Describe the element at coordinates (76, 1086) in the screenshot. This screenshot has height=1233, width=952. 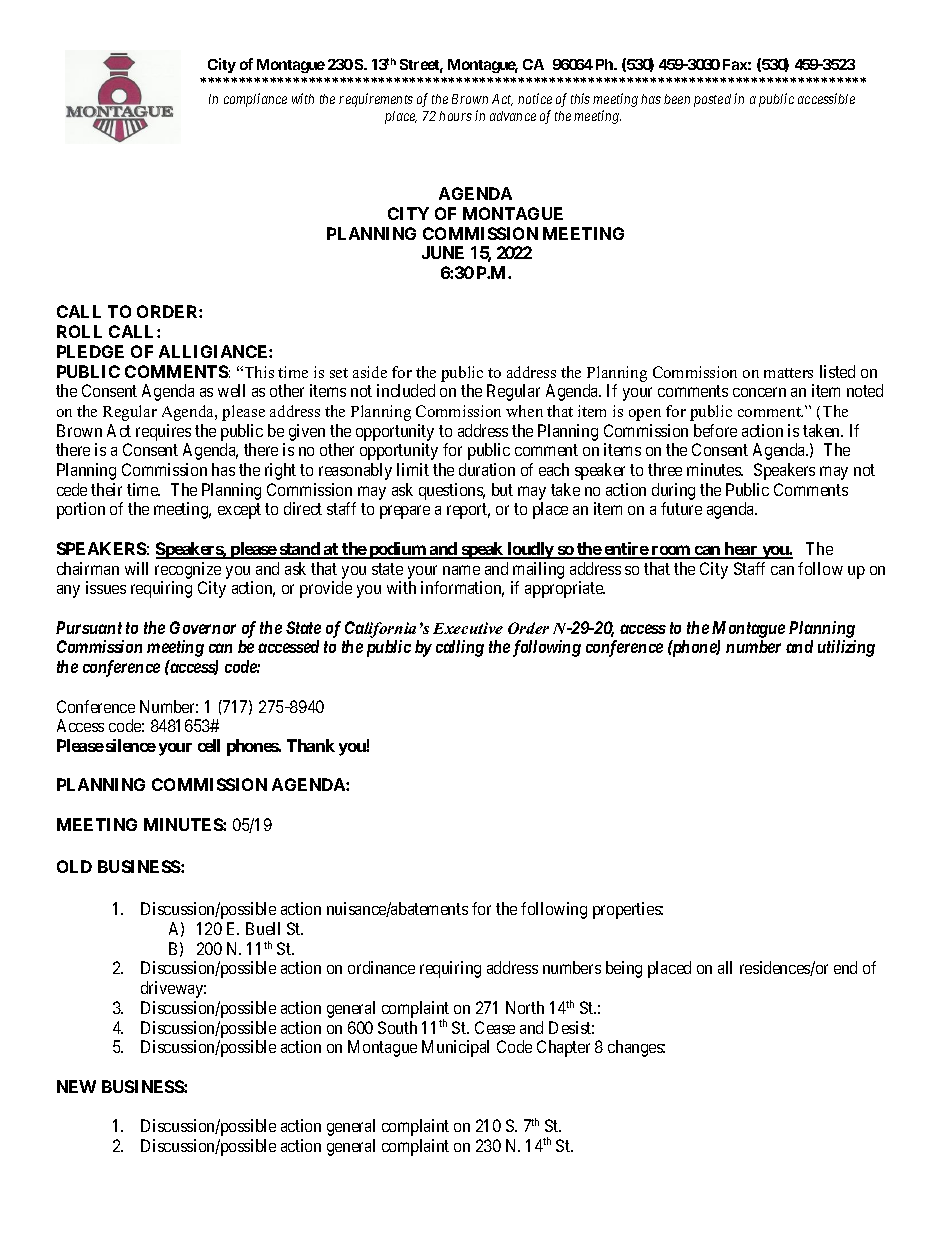
I see `NEW` at that location.
